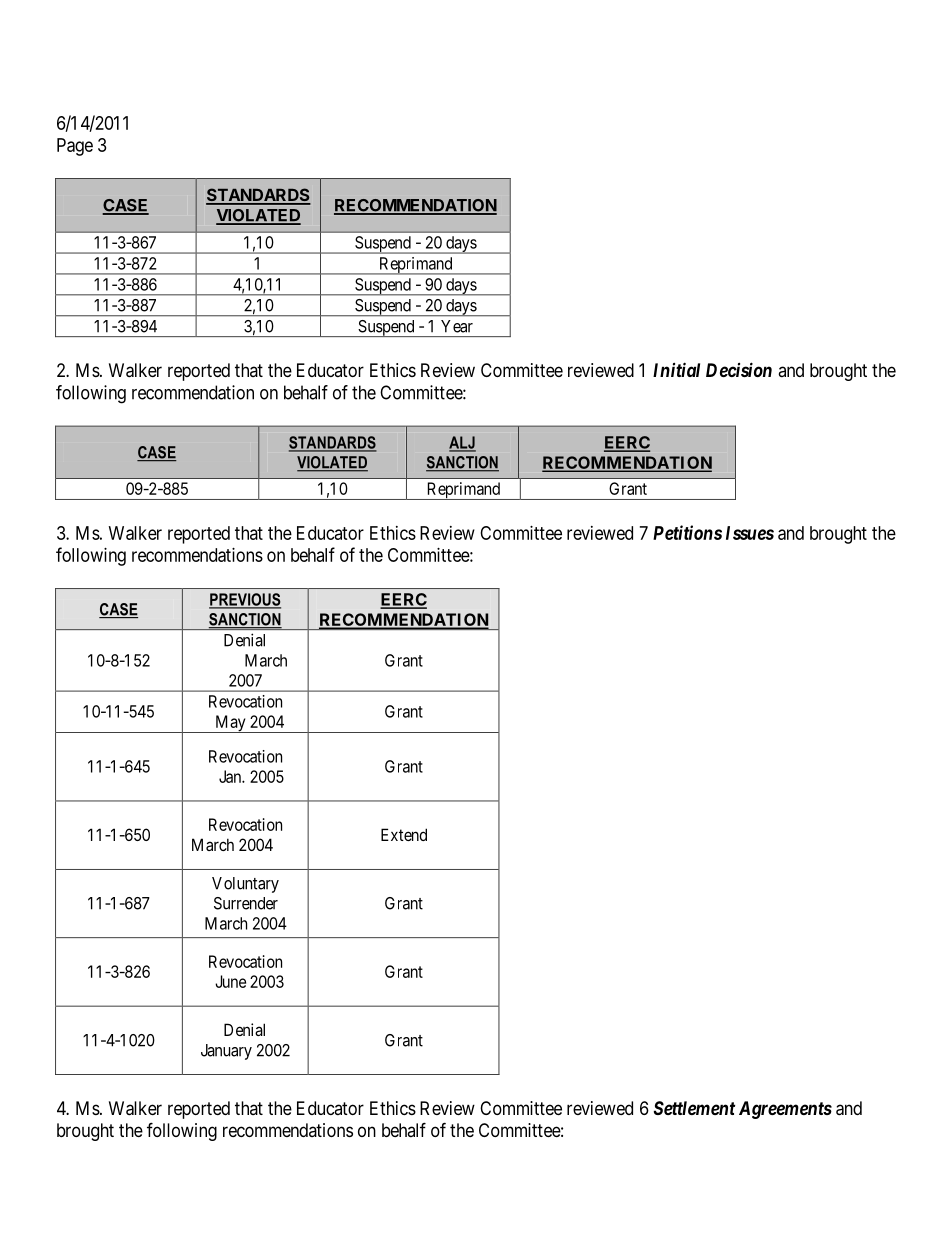 The width and height of the screenshot is (952, 1233). What do you see at coordinates (694, 1108) in the screenshot?
I see `Settlement` at bounding box center [694, 1108].
